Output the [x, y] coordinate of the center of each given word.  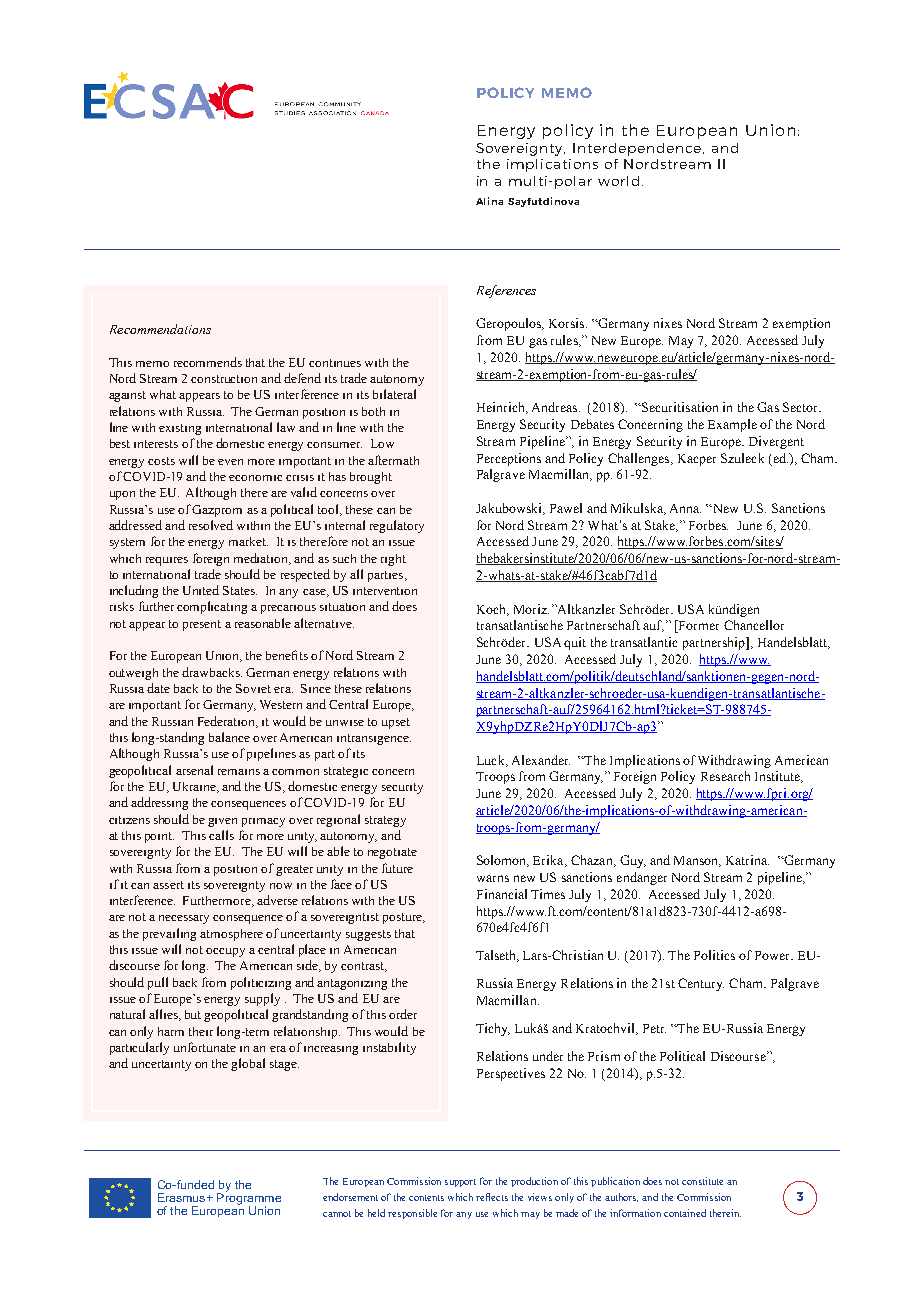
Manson [697, 861]
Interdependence [638, 149]
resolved [211, 525]
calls [221, 835]
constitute [702, 1181]
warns [493, 878]
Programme [249, 1199]
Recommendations [160, 329]
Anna [685, 508]
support [460, 1183]
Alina [489, 201]
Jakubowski [510, 509]
